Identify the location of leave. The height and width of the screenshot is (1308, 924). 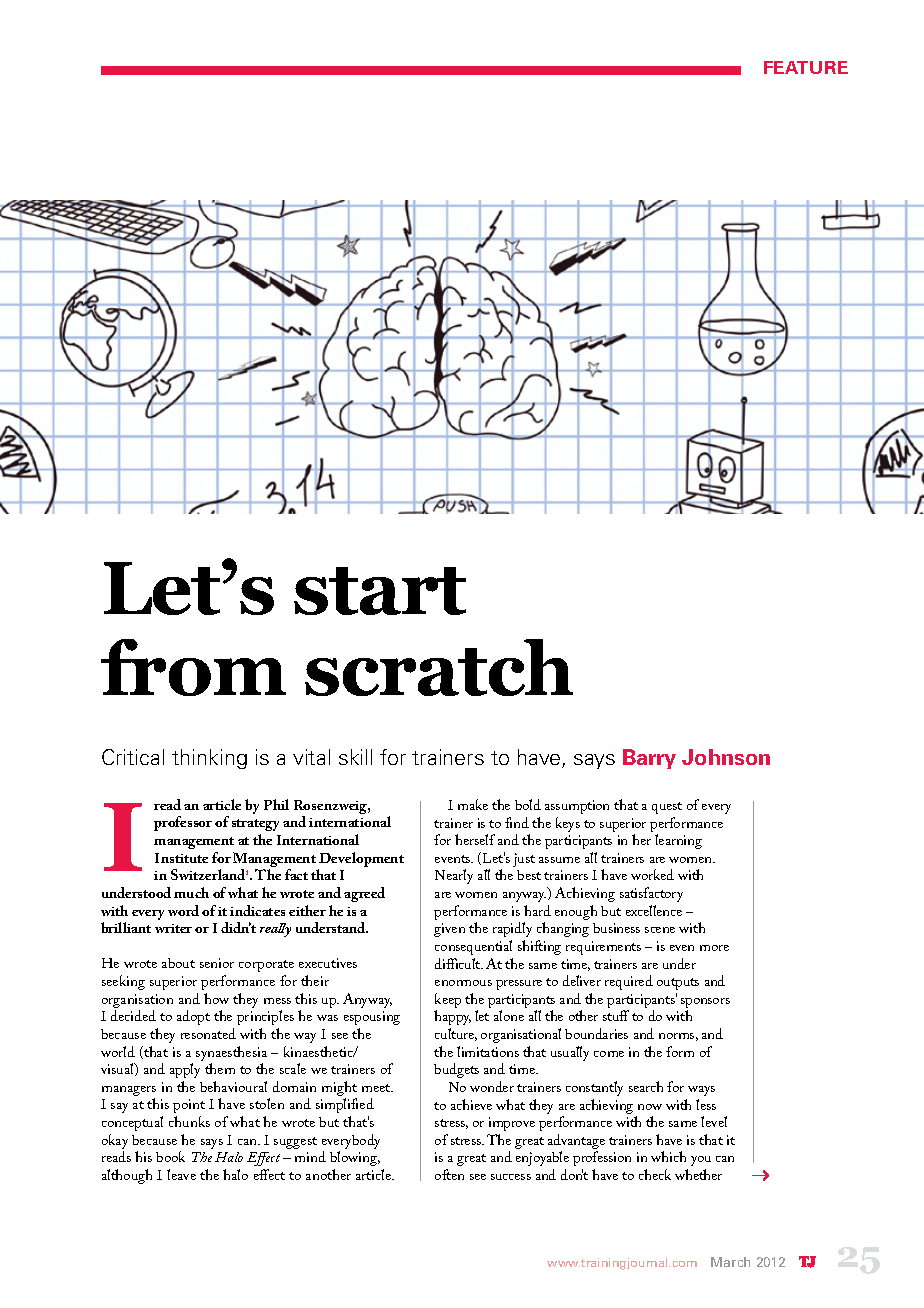
(181, 1174).
